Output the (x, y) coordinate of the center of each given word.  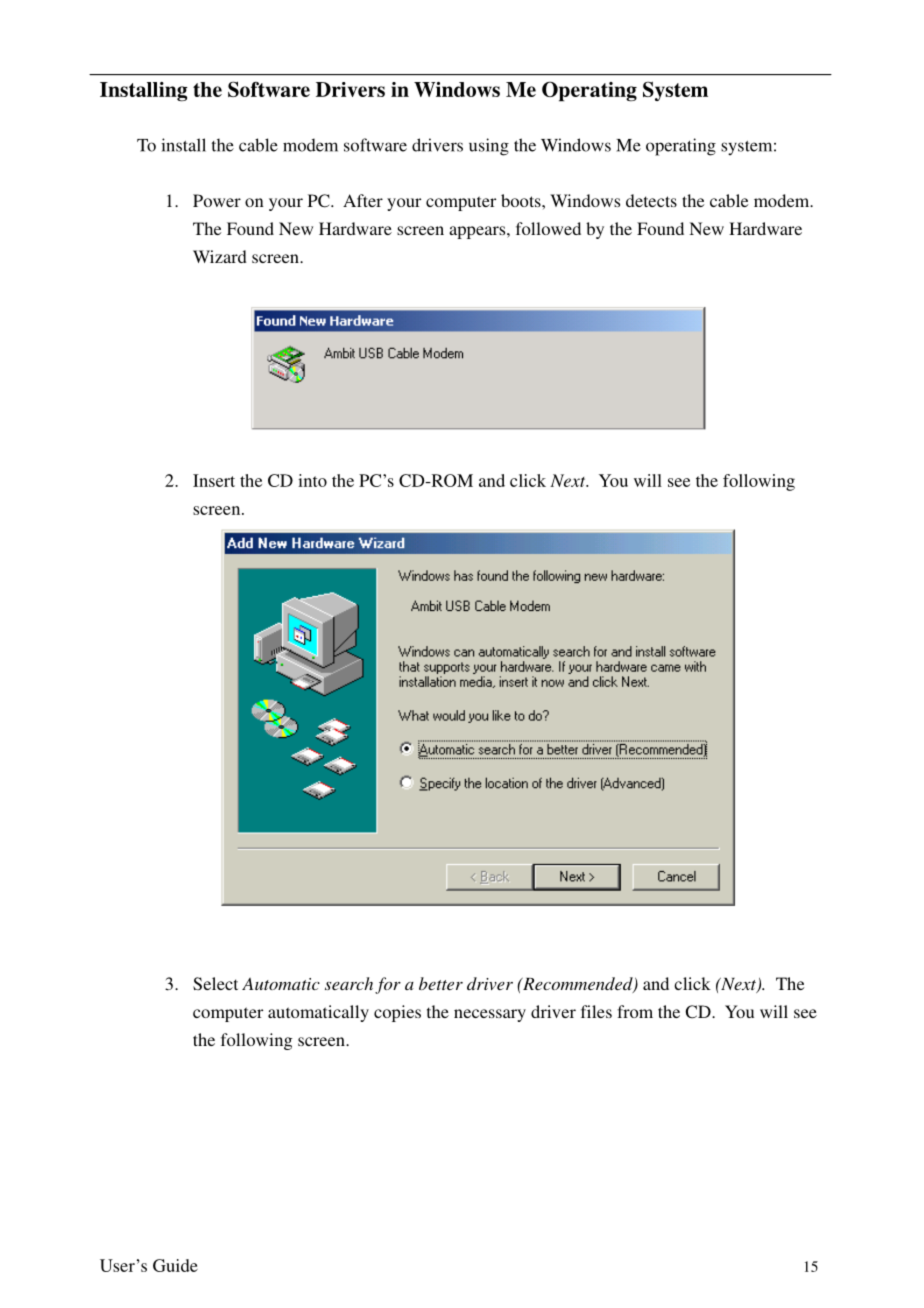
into (312, 480)
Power (217, 200)
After (363, 200)
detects (651, 200)
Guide (175, 1265)
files (596, 1011)
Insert (214, 480)
